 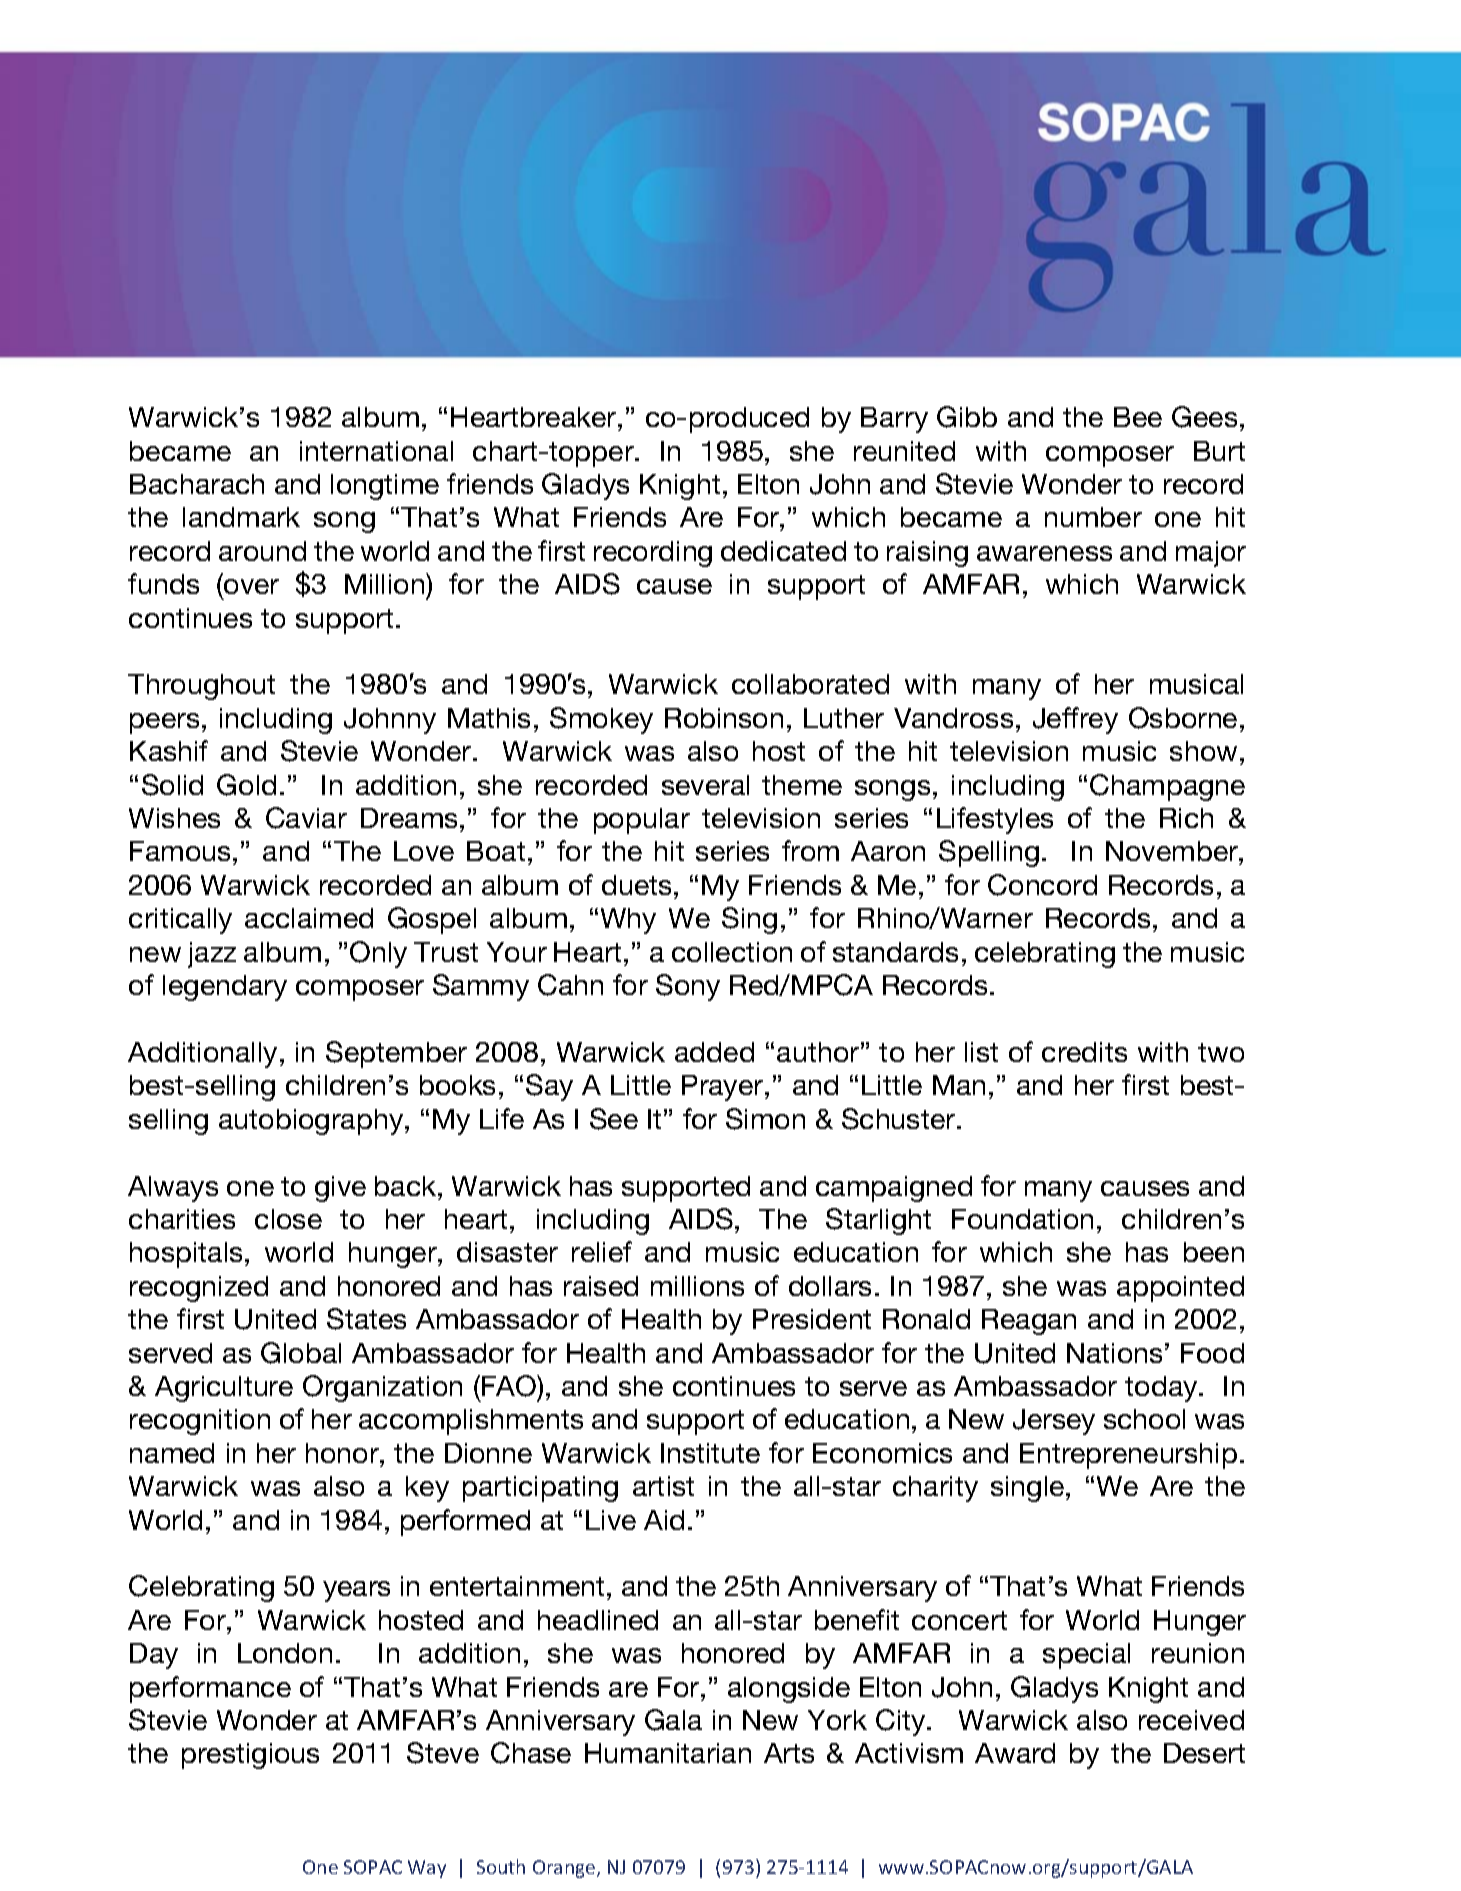 I want to click on prestigious, so click(x=250, y=1756).
